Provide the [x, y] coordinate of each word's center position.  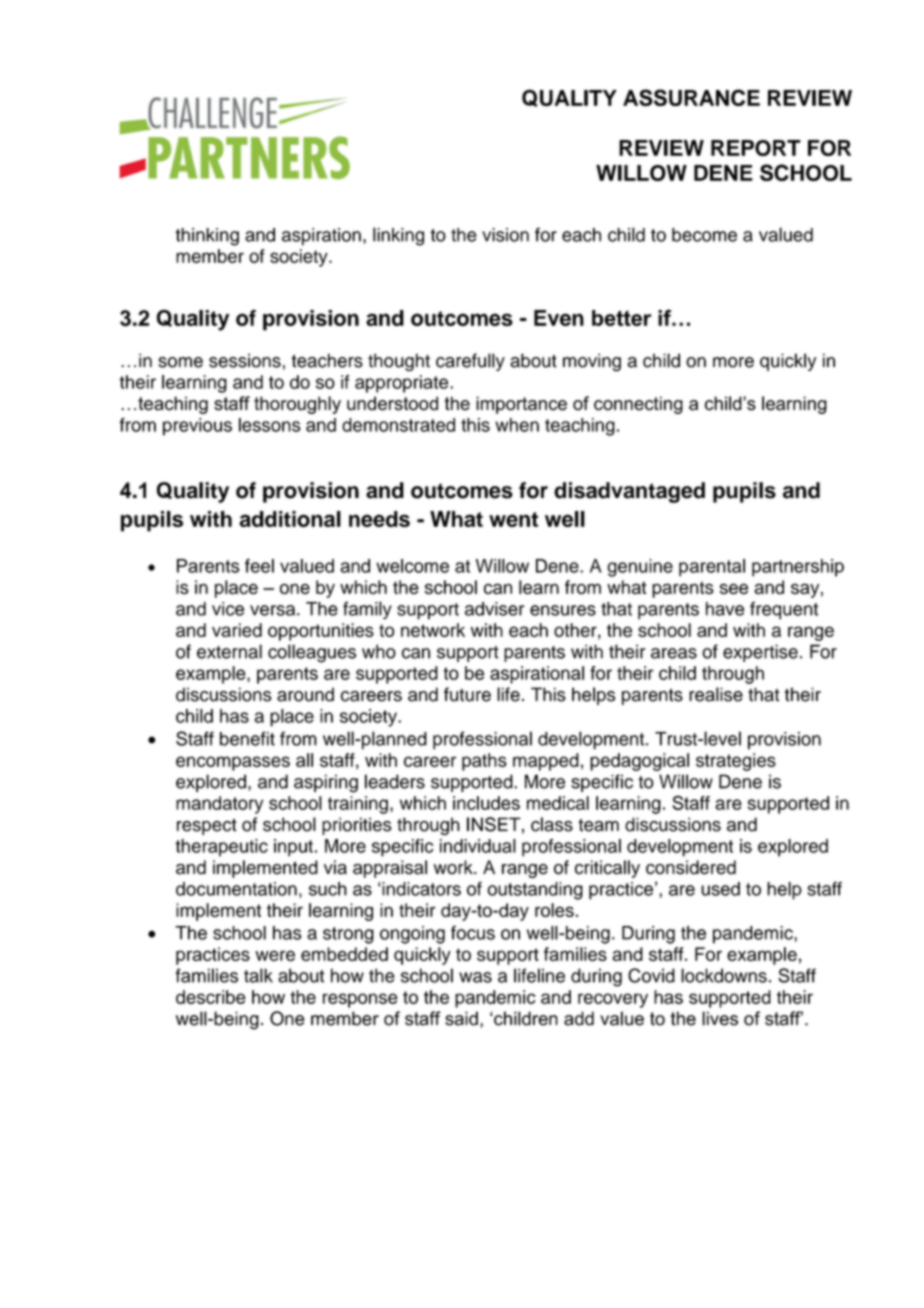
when [517, 425]
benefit [247, 738]
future [467, 694]
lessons [270, 425]
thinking [207, 237]
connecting [638, 405]
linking [398, 236]
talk [258, 975]
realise [716, 694]
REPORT [756, 148]
